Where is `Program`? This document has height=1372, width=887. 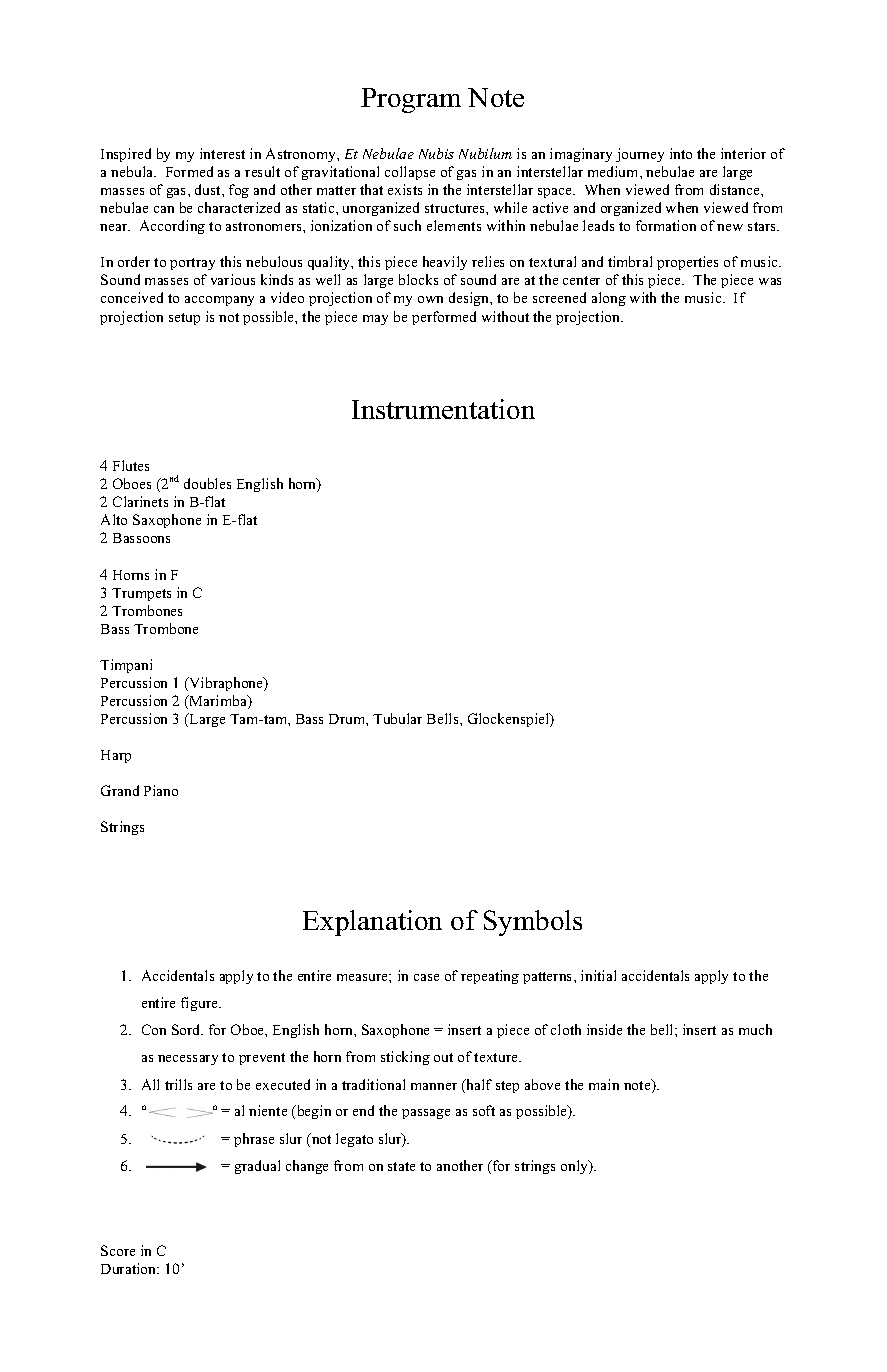 Program is located at coordinates (411, 100).
